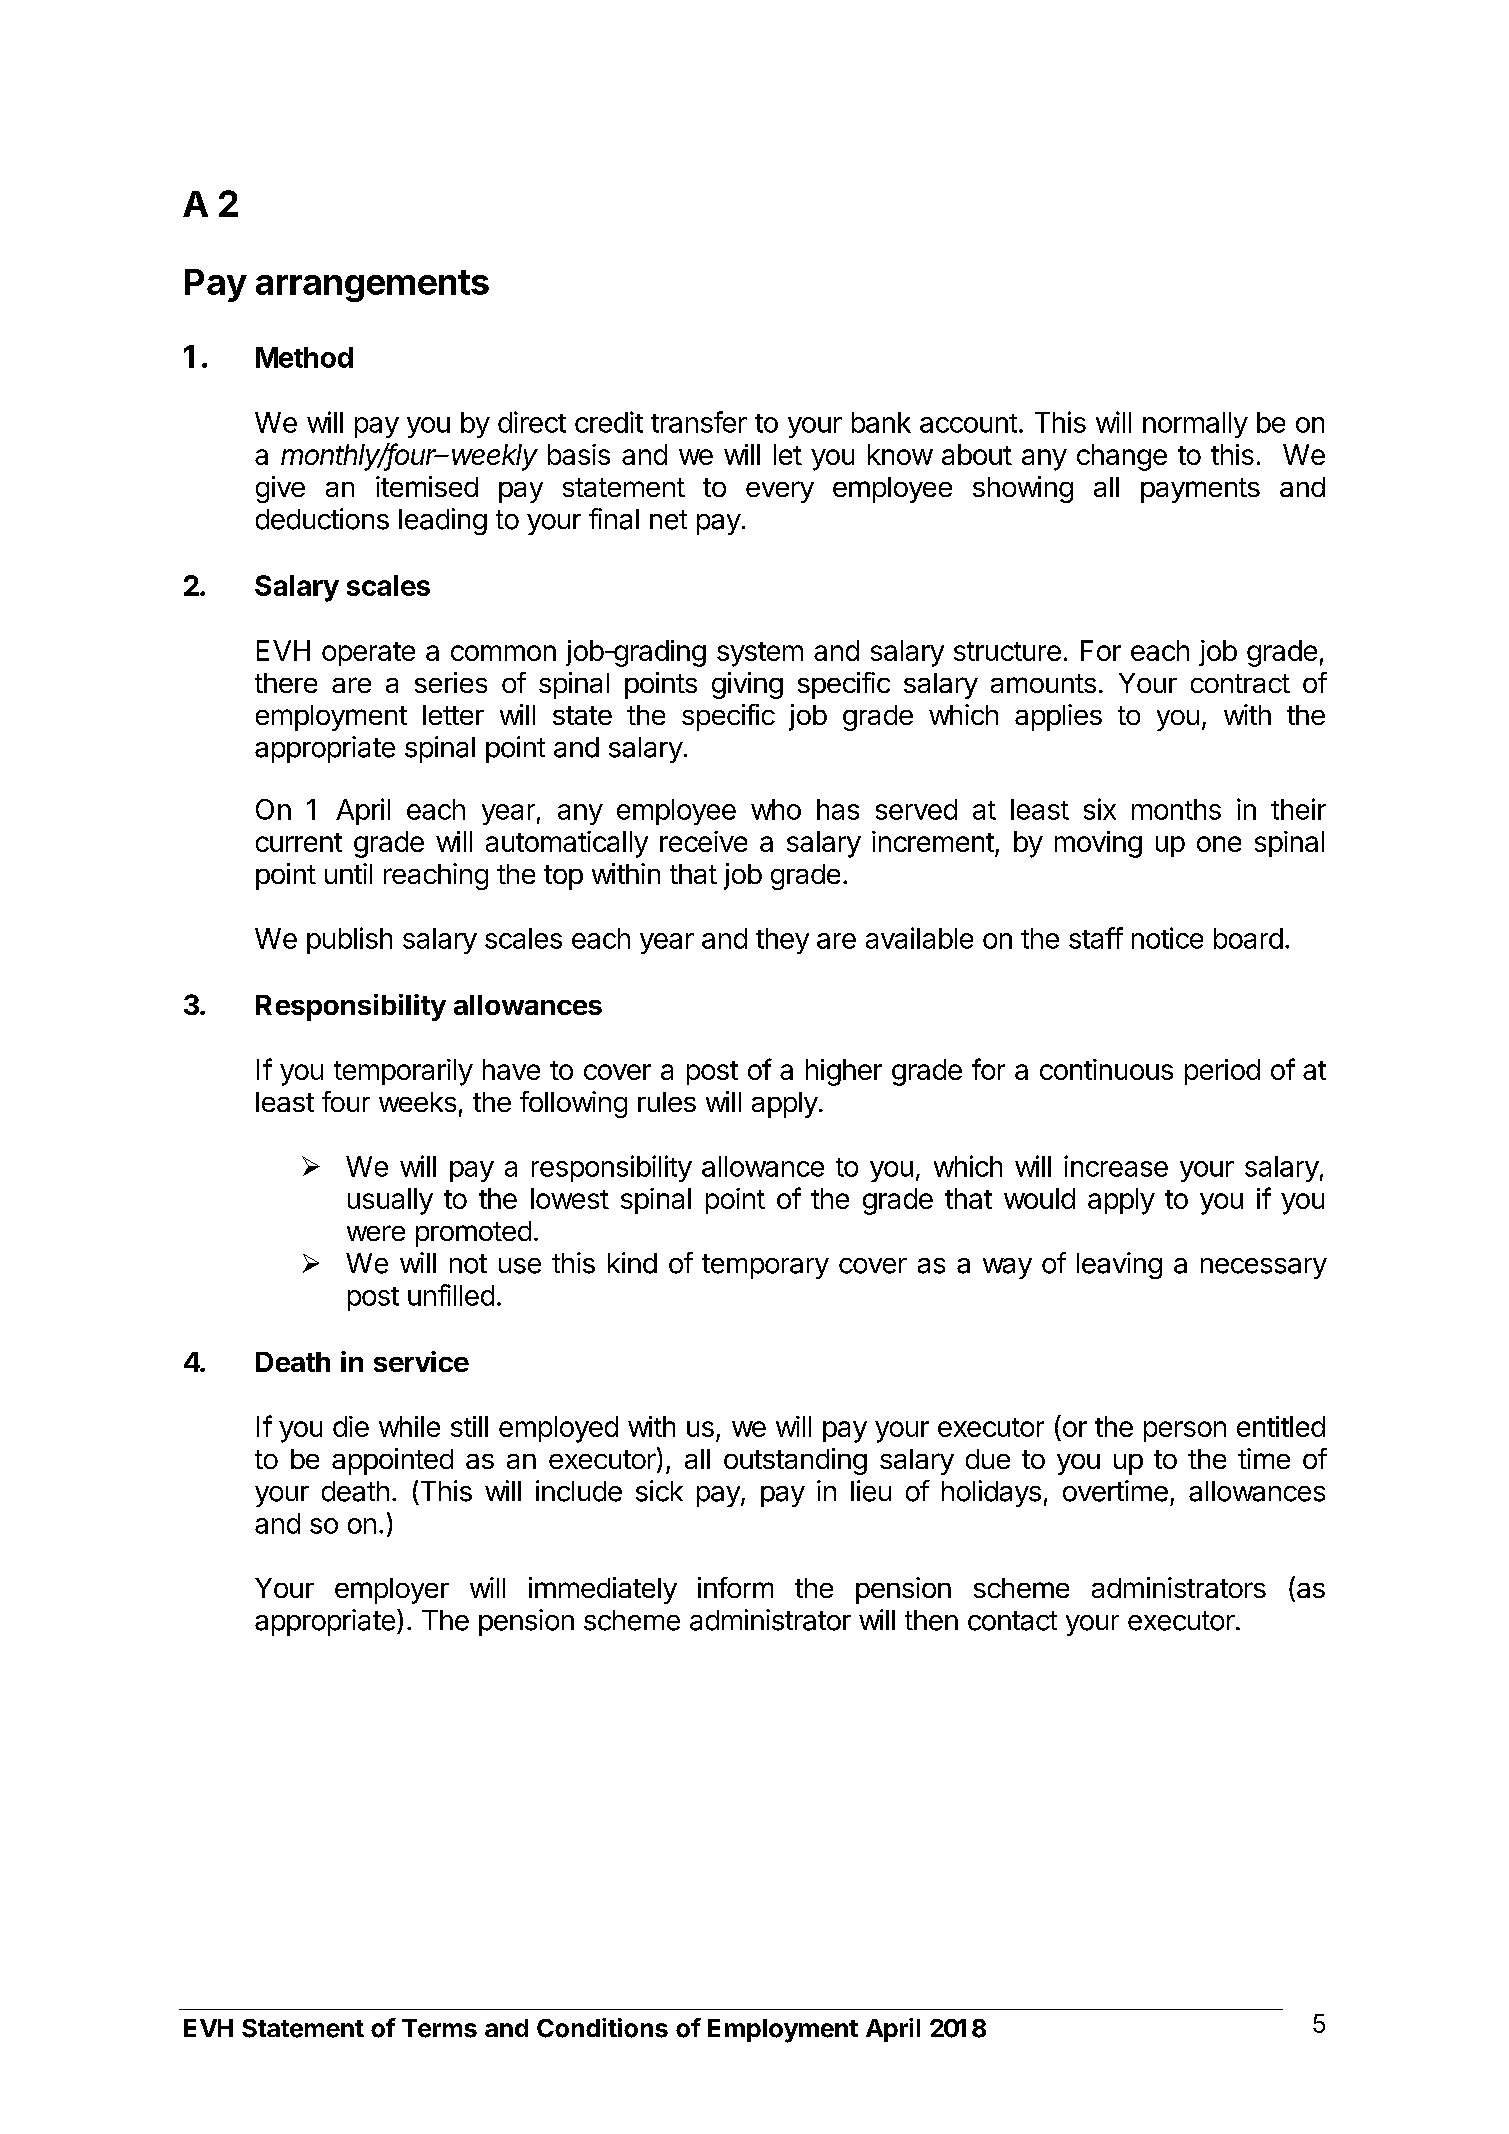 The width and height of the screenshot is (1509, 2134). Describe the element at coordinates (372, 286) in the screenshot. I see `arrangements` at that location.
